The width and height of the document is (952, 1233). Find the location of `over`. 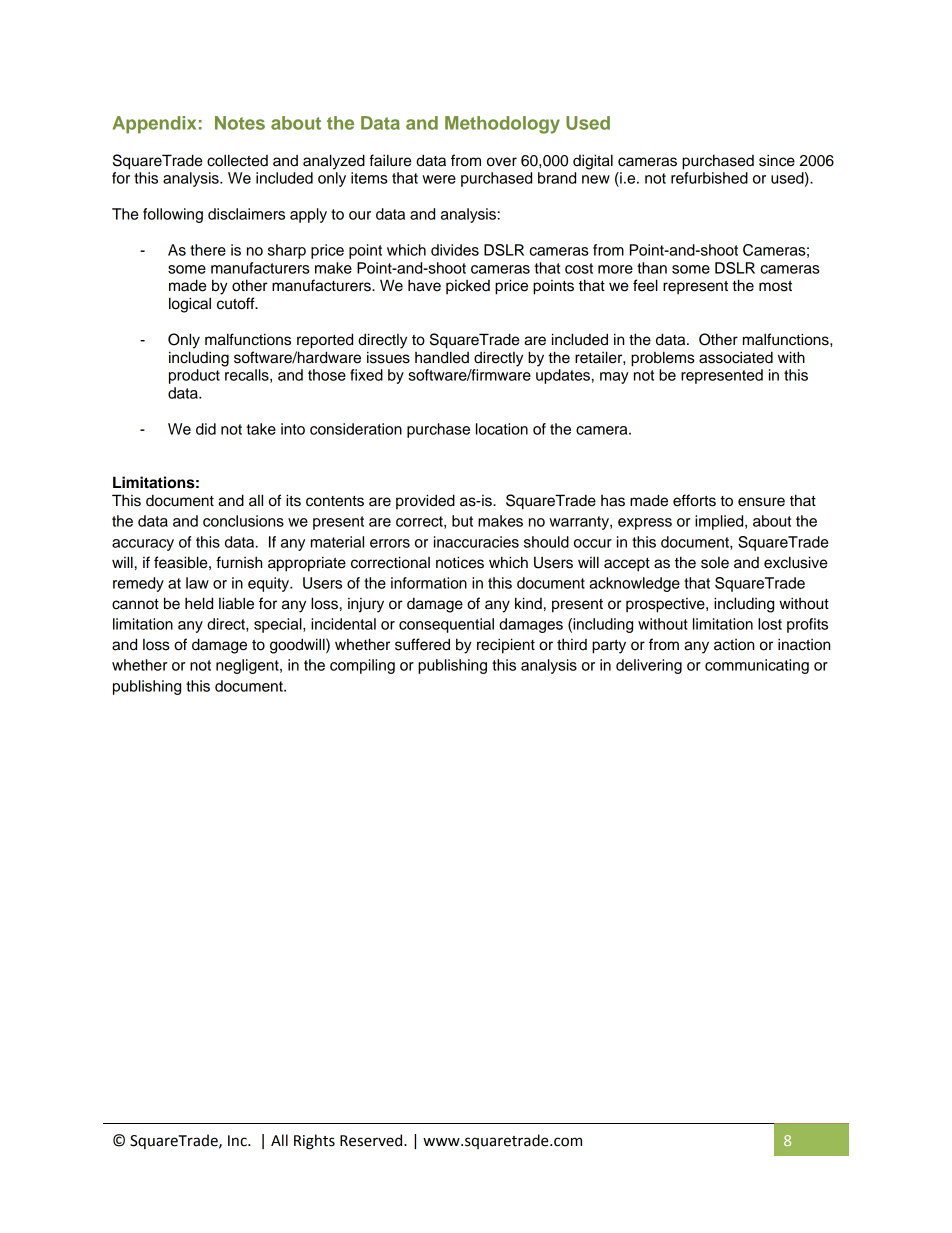

over is located at coordinates (502, 162).
